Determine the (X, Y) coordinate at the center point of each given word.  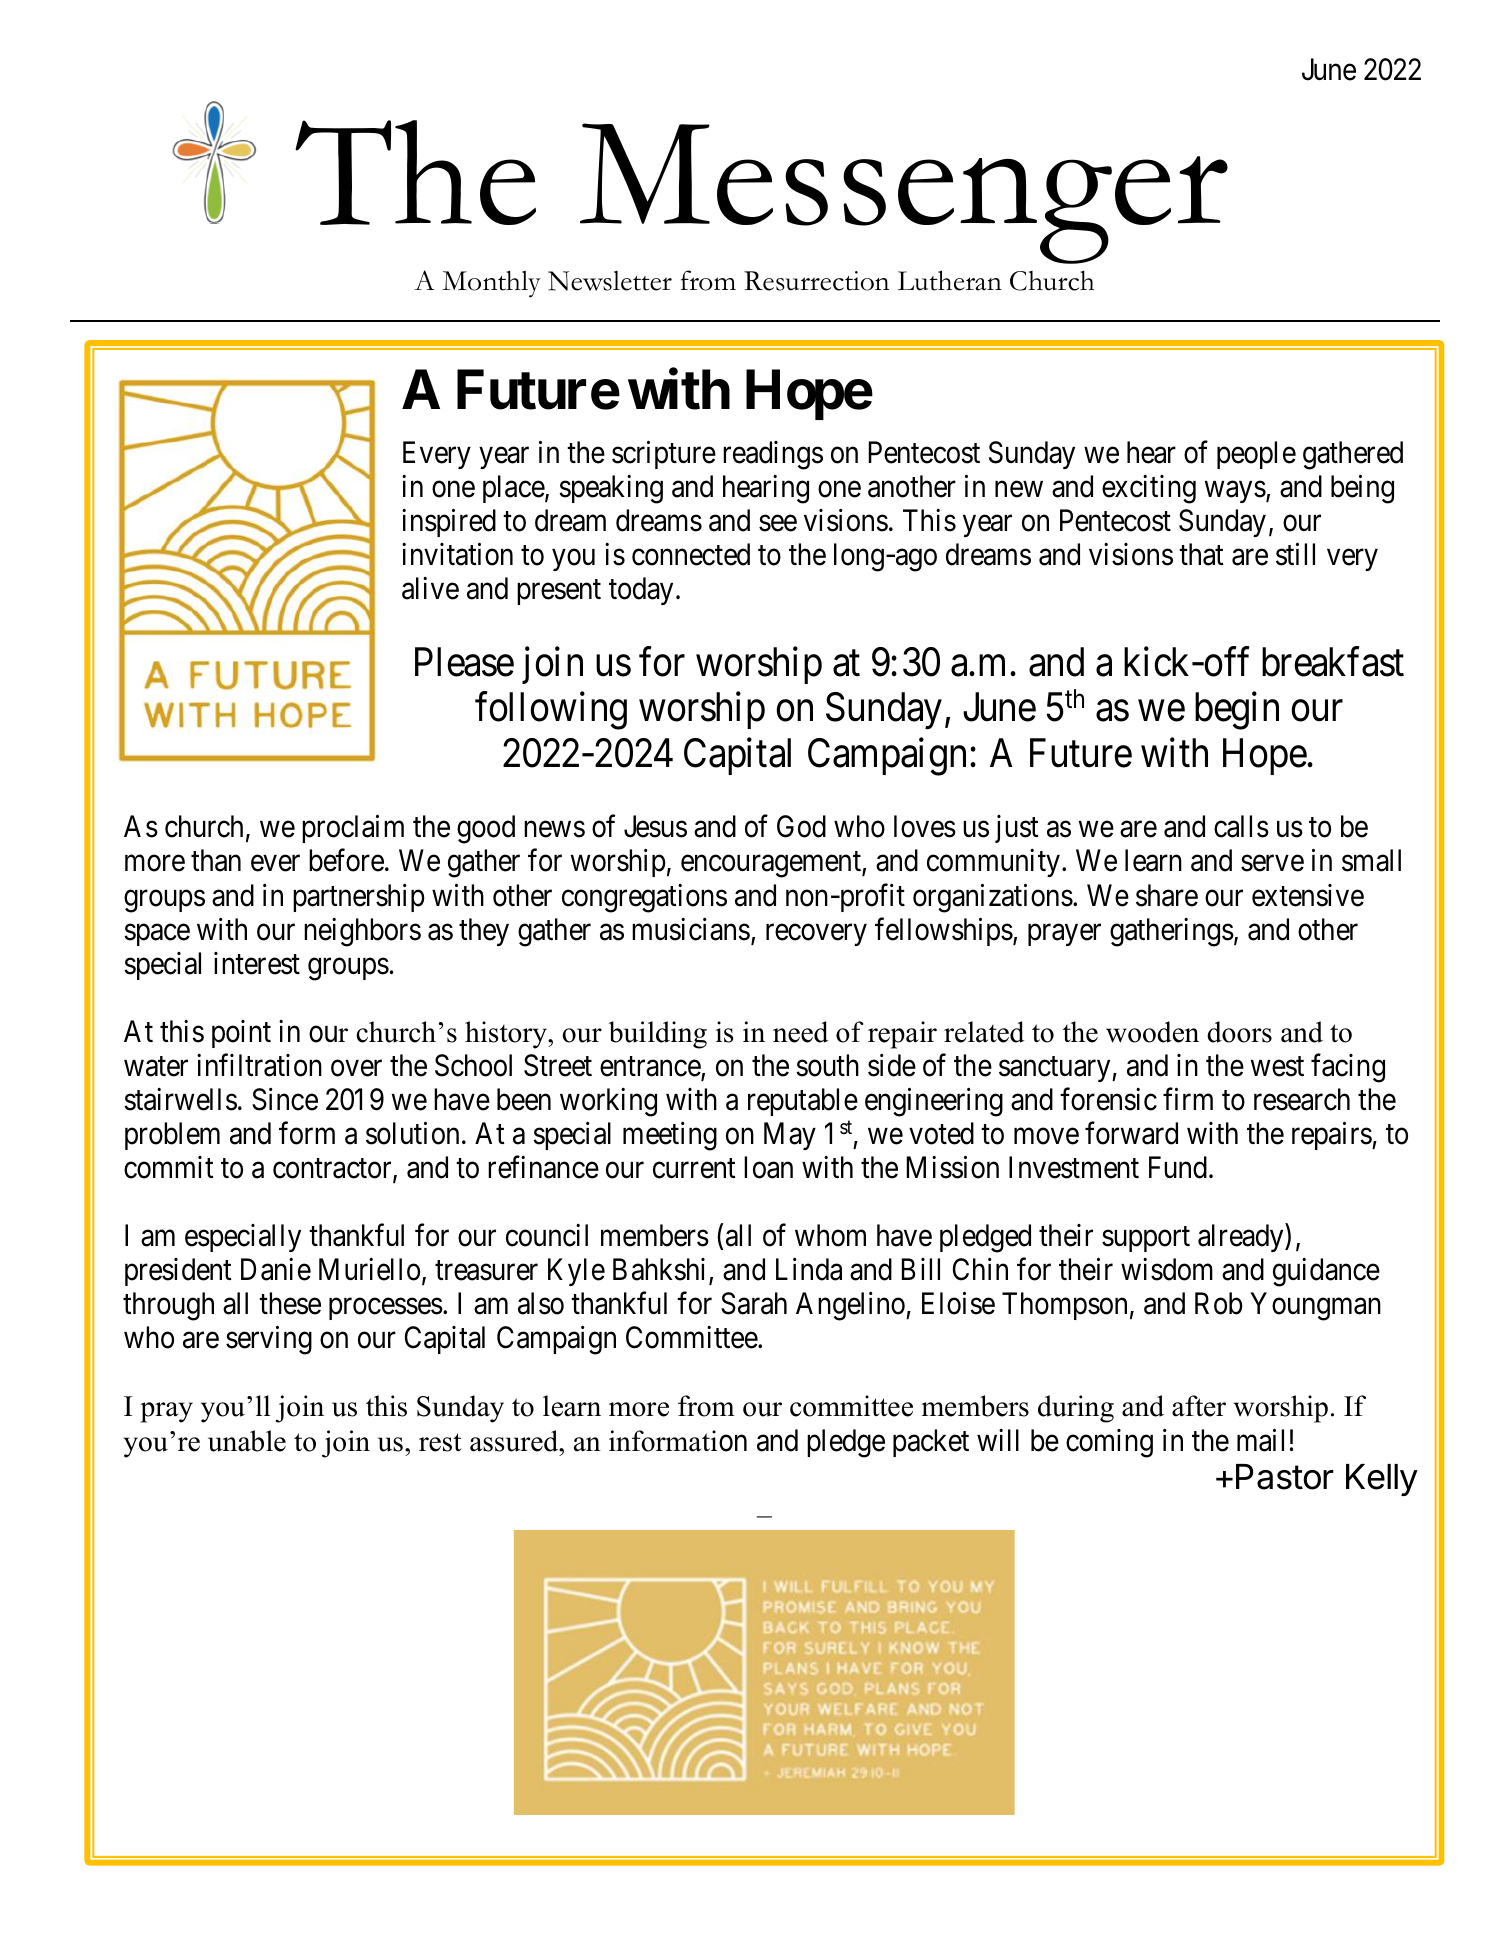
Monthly (491, 284)
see (778, 523)
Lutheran (950, 280)
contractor (333, 1170)
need (800, 1032)
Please (464, 662)
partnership (359, 898)
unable (247, 1441)
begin (1237, 711)
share (1167, 895)
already (1242, 1238)
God (801, 826)
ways (1235, 492)
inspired (449, 523)
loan (768, 1167)
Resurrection (816, 281)
